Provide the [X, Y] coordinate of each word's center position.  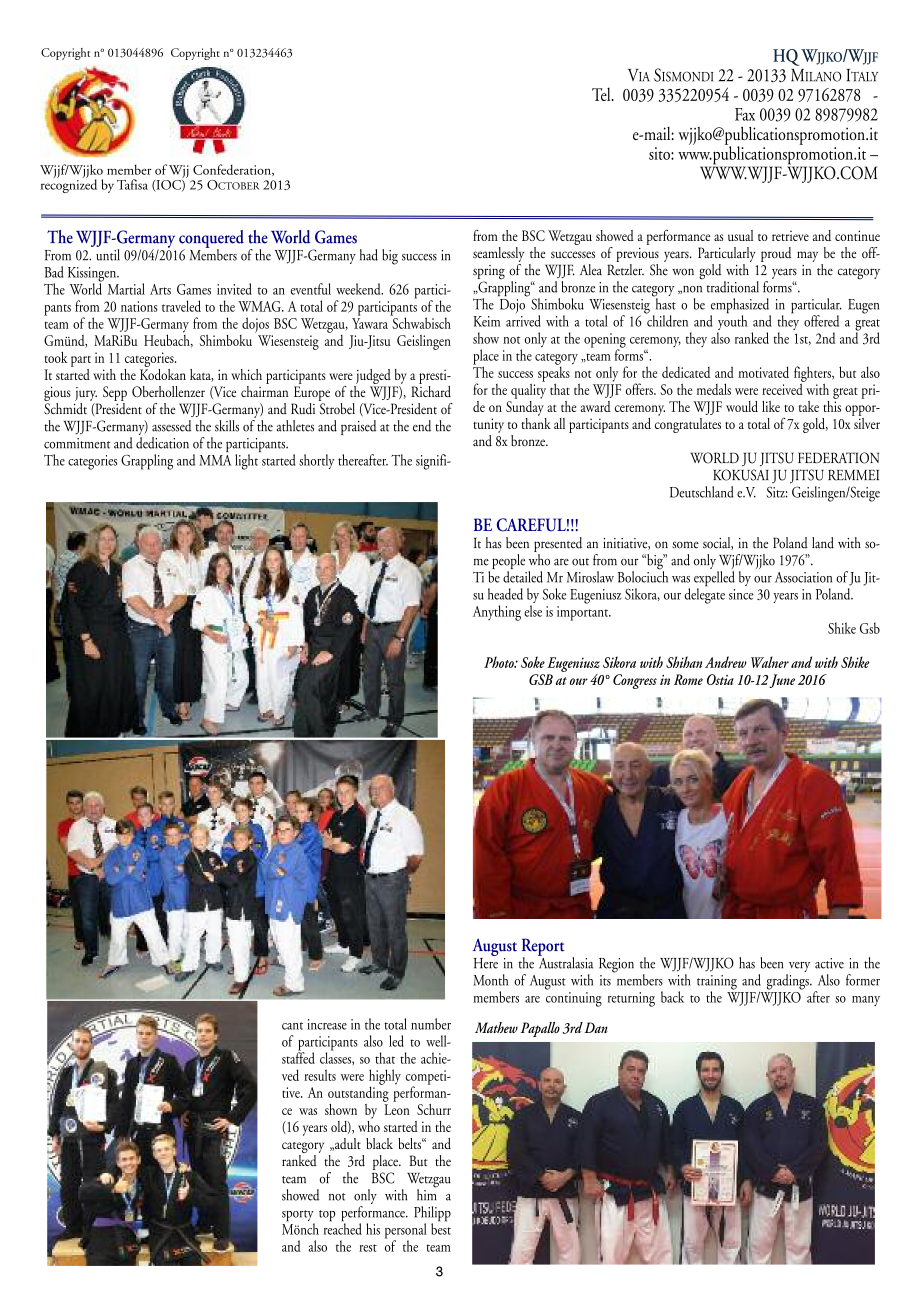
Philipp [432, 1215]
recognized [69, 185]
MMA [215, 460]
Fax [745, 114]
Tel [602, 94]
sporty [298, 1217]
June [782, 681]
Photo [500, 662]
